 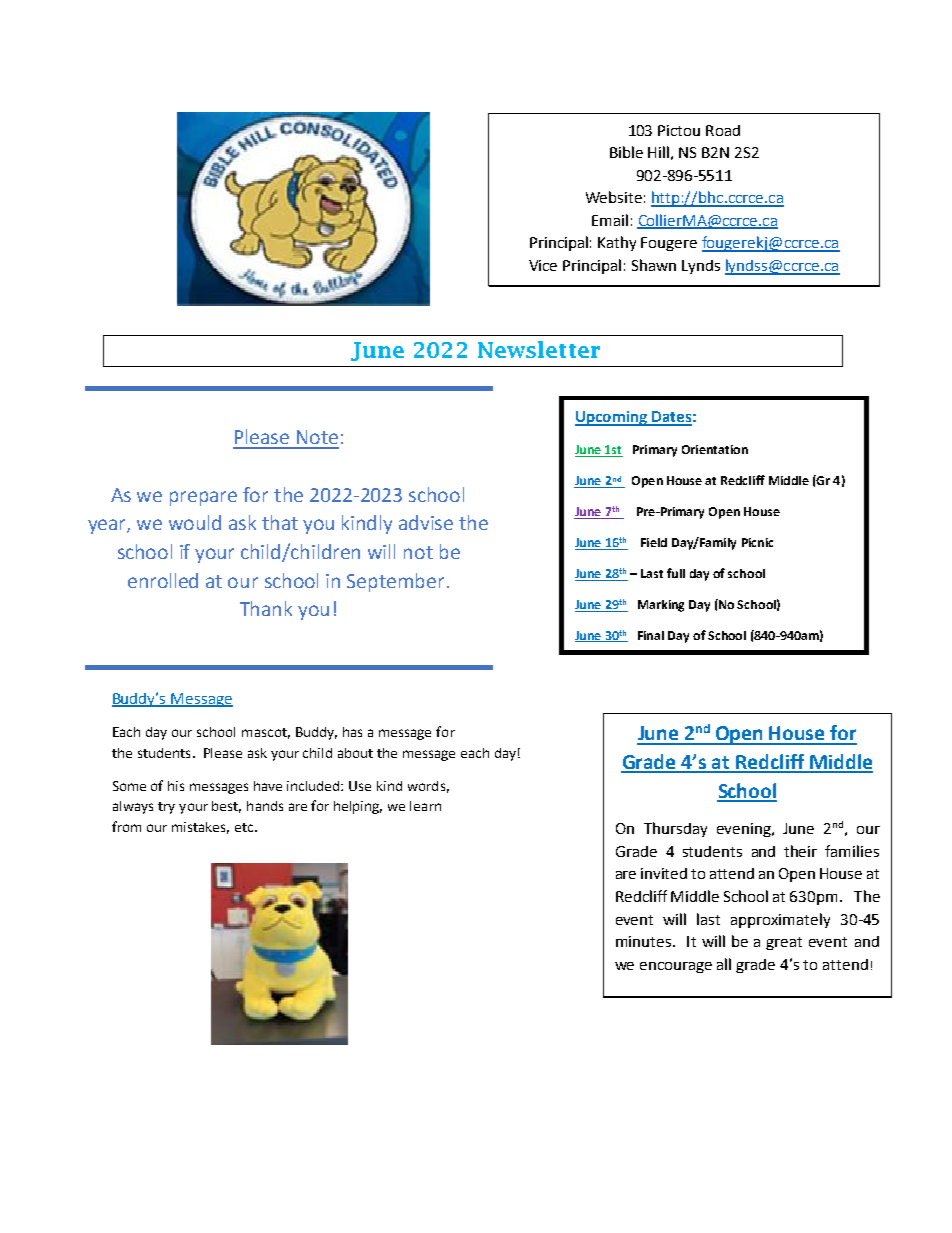 What do you see at coordinates (645, 941) in the screenshot?
I see `minutes` at bounding box center [645, 941].
